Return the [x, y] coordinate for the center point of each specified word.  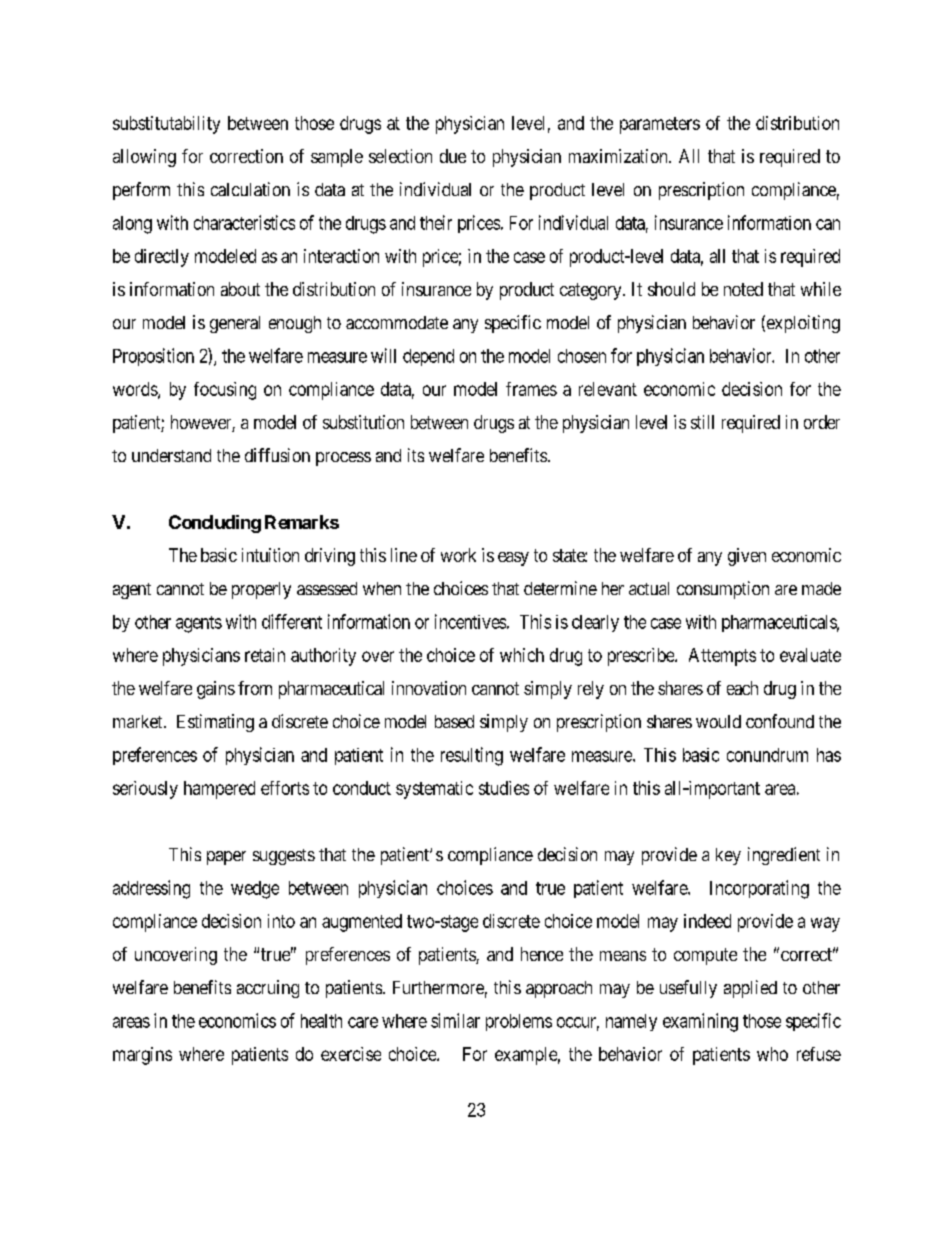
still [702, 422]
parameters [660, 125]
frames [531, 389]
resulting [472, 756]
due [453, 156]
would [718, 721]
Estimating [215, 723]
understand [171, 455]
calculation [250, 189]
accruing [268, 989]
